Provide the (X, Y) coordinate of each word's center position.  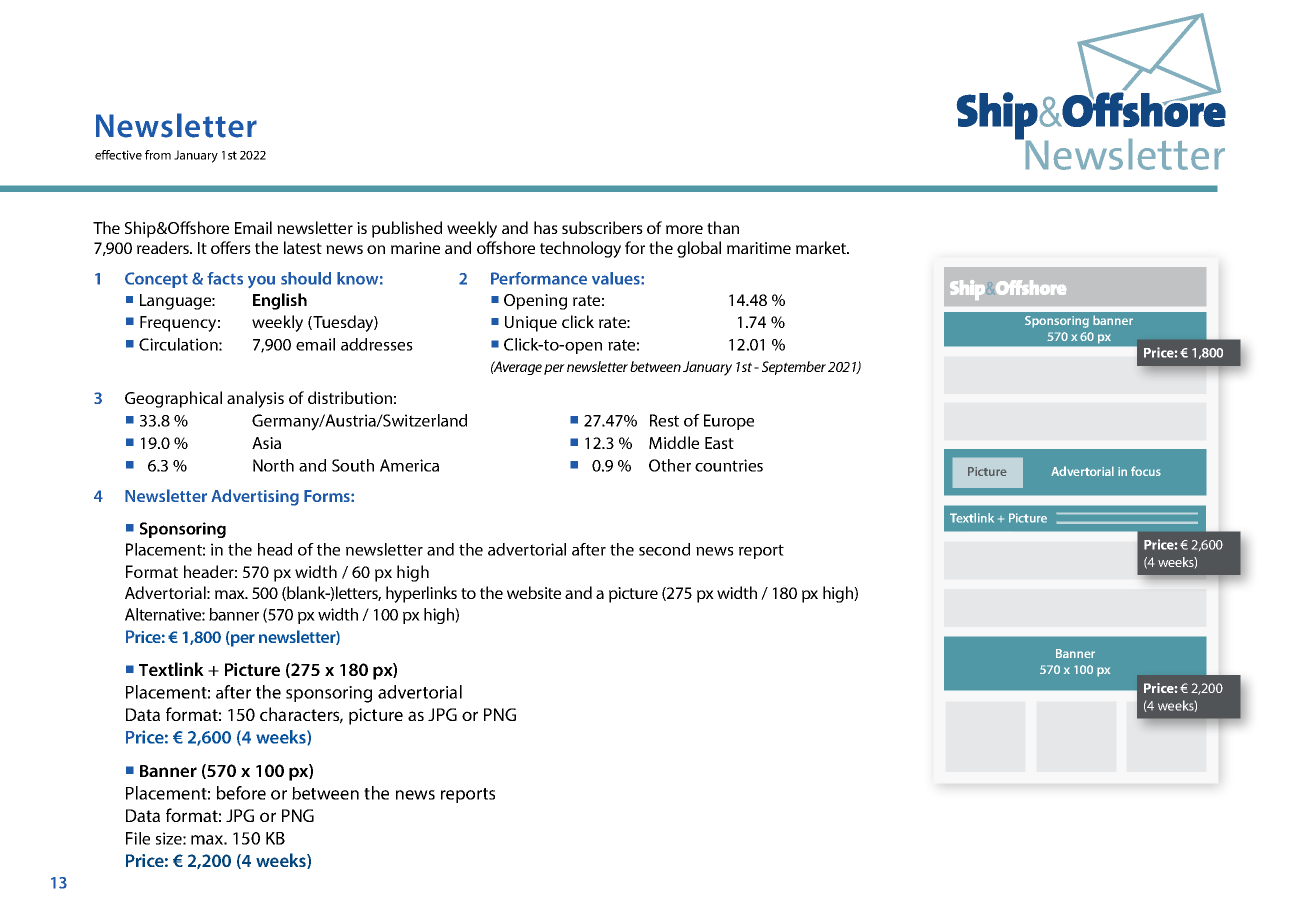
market (822, 247)
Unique (531, 324)
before (241, 793)
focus (1146, 471)
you (261, 281)
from (158, 155)
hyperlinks (421, 594)
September (794, 368)
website (534, 592)
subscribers (602, 227)
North (273, 465)
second (664, 549)
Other (670, 465)
